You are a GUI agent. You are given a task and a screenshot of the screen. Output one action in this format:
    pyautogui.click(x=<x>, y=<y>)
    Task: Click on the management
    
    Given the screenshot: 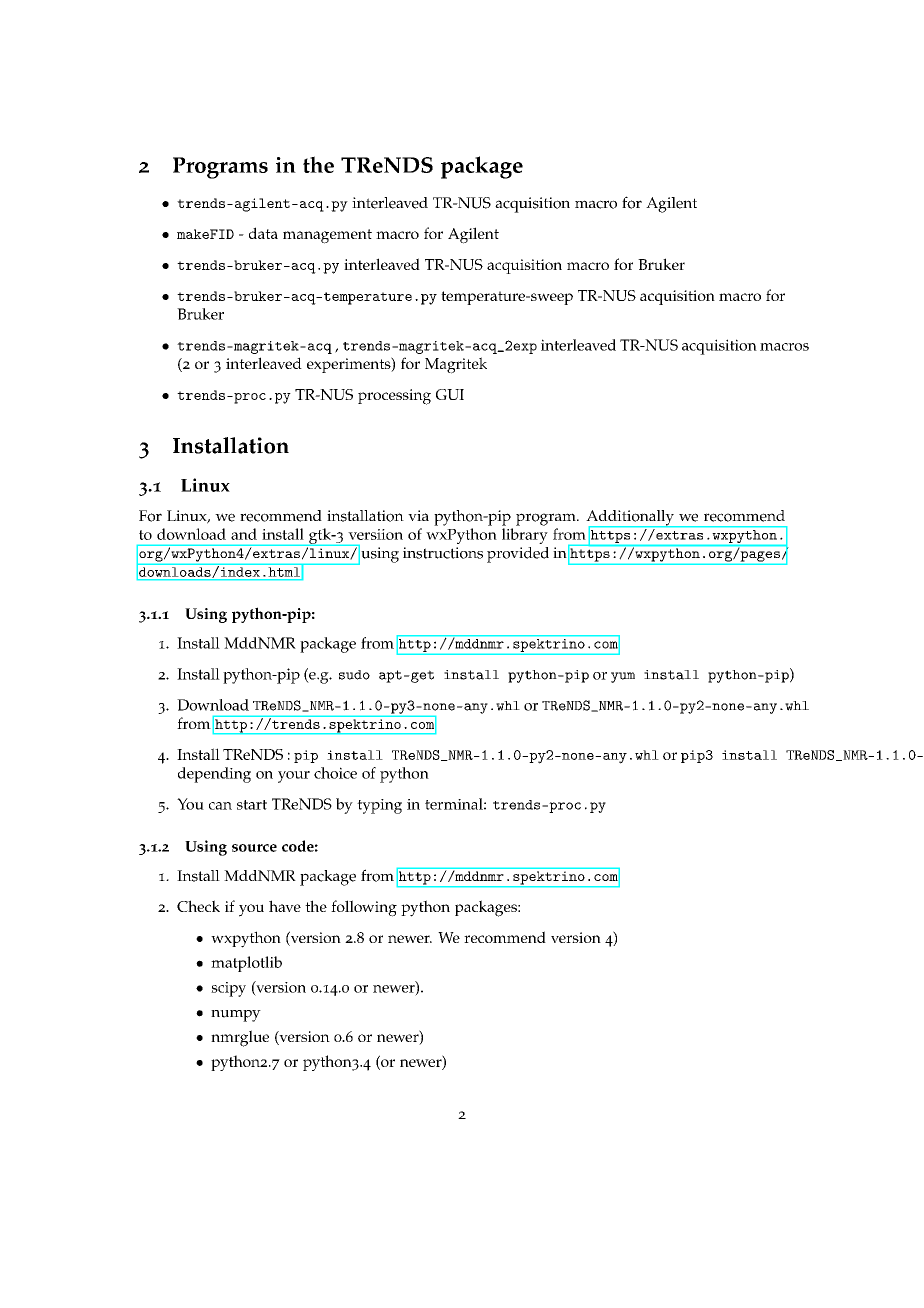 What is the action you would take?
    pyautogui.click(x=327, y=236)
